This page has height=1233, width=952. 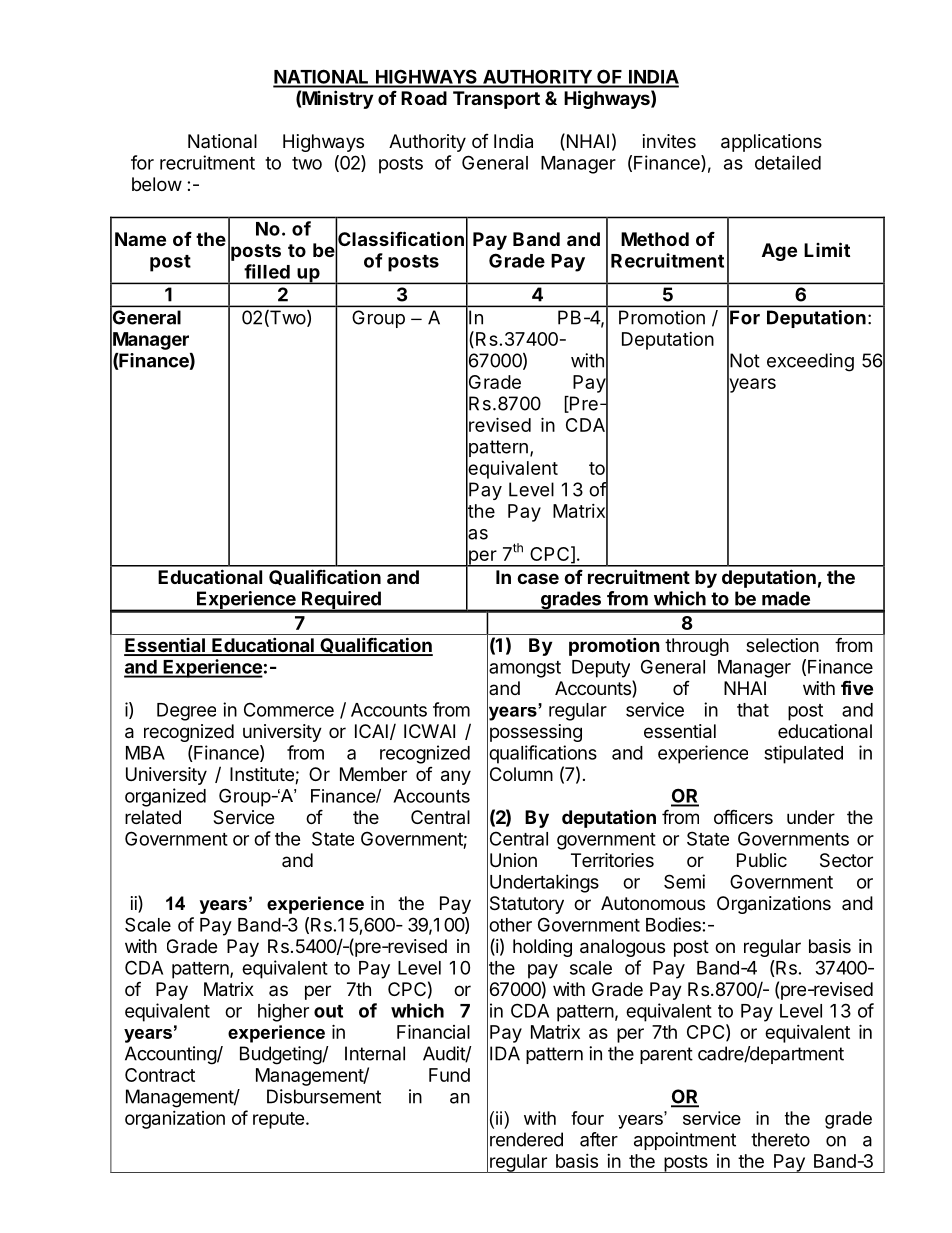 I want to click on repute, so click(x=279, y=1120).
